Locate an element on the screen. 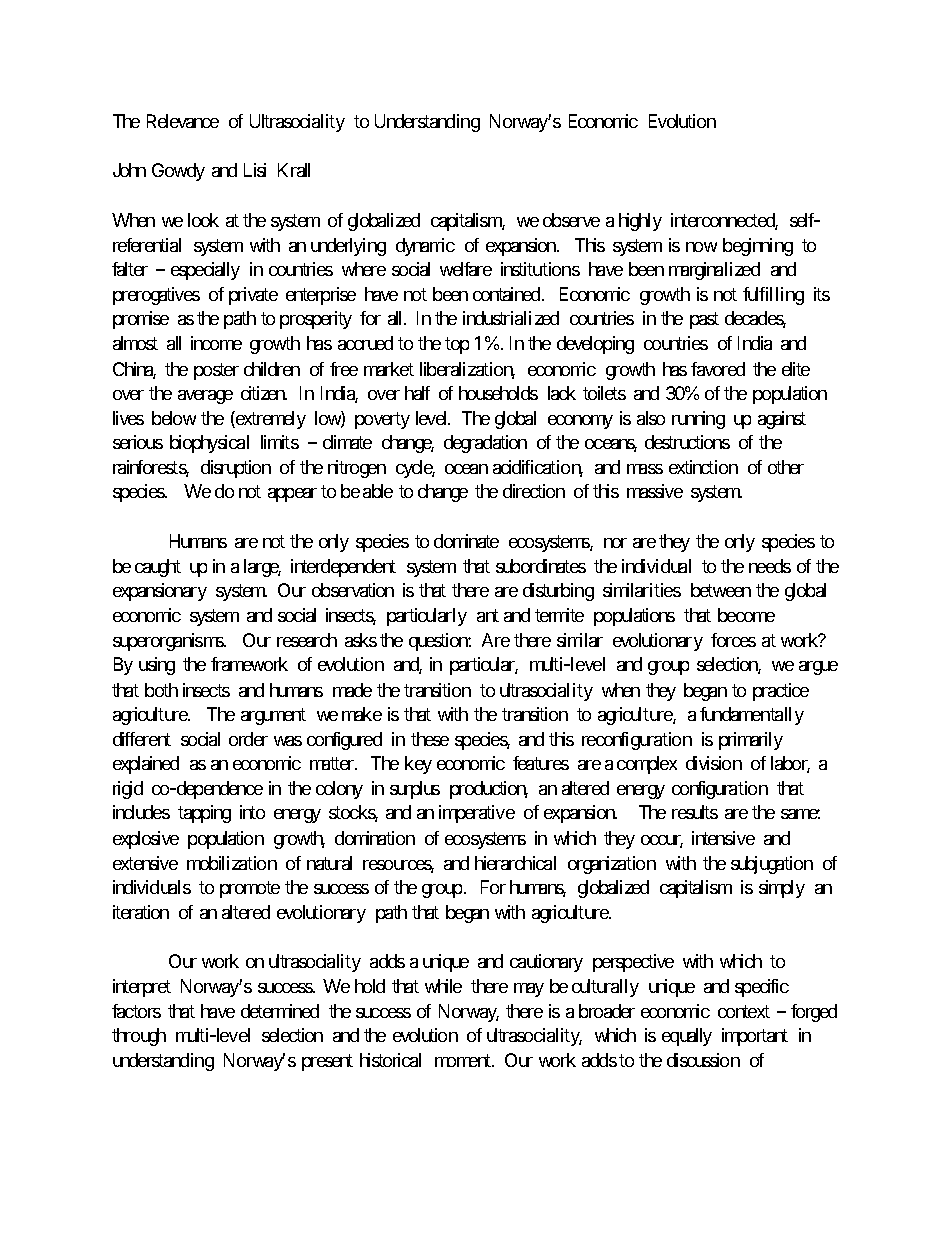  through is located at coordinates (139, 1037).
